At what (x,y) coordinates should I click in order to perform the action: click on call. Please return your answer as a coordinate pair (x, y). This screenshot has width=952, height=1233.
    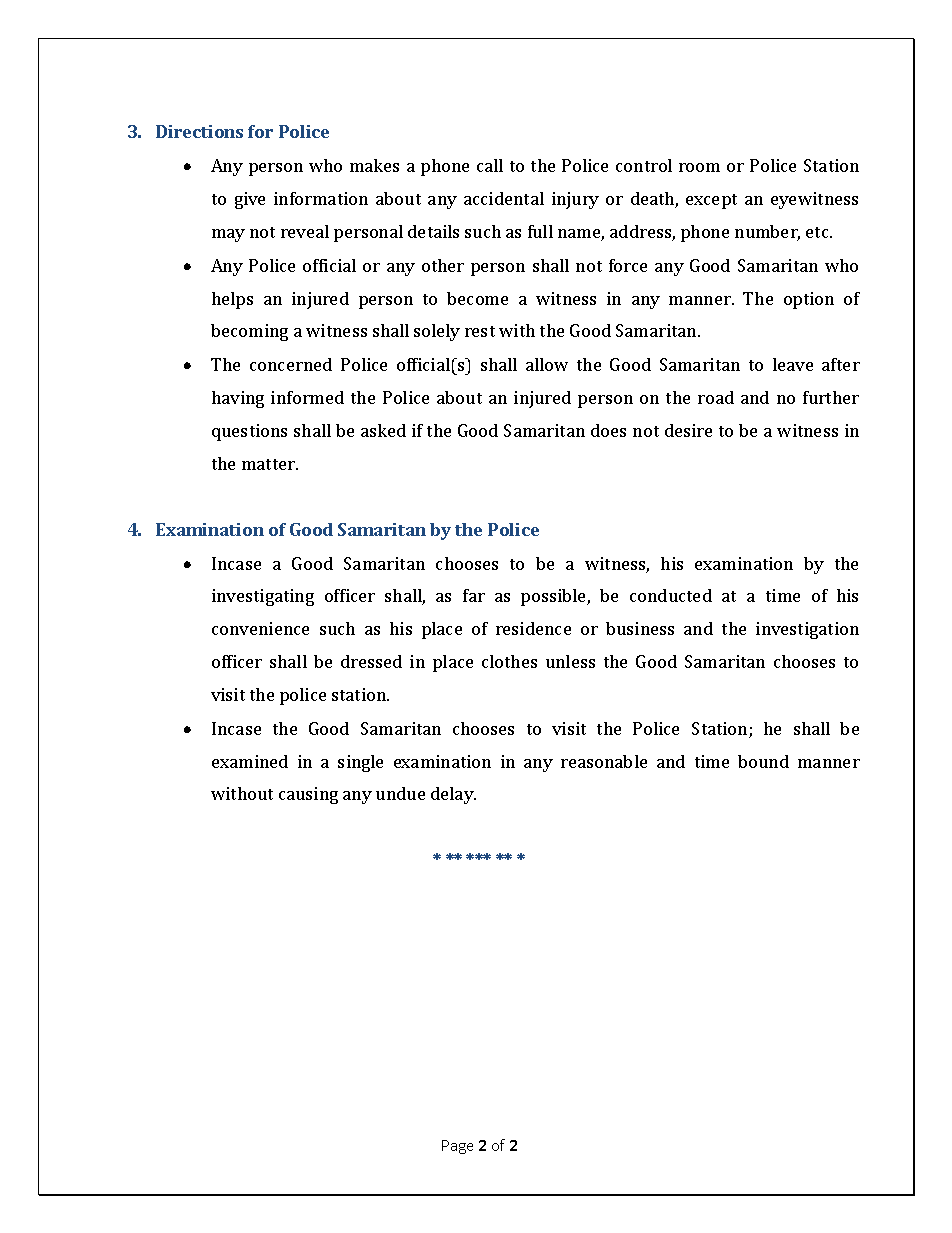
    Looking at the image, I should click on (490, 165).
